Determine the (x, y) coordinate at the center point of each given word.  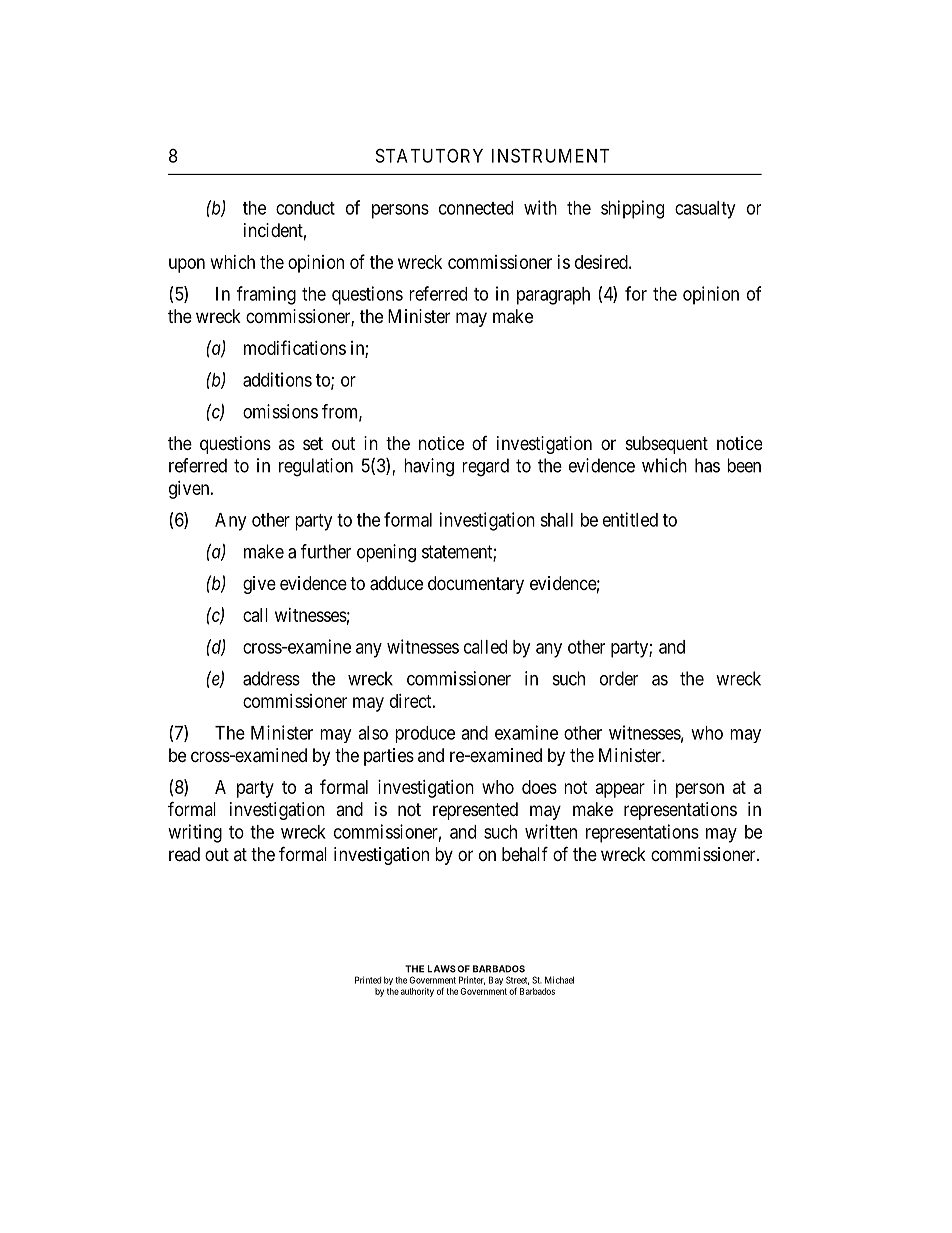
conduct (305, 208)
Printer (472, 980)
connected (476, 208)
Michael (559, 980)
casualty (705, 210)
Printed (368, 980)
